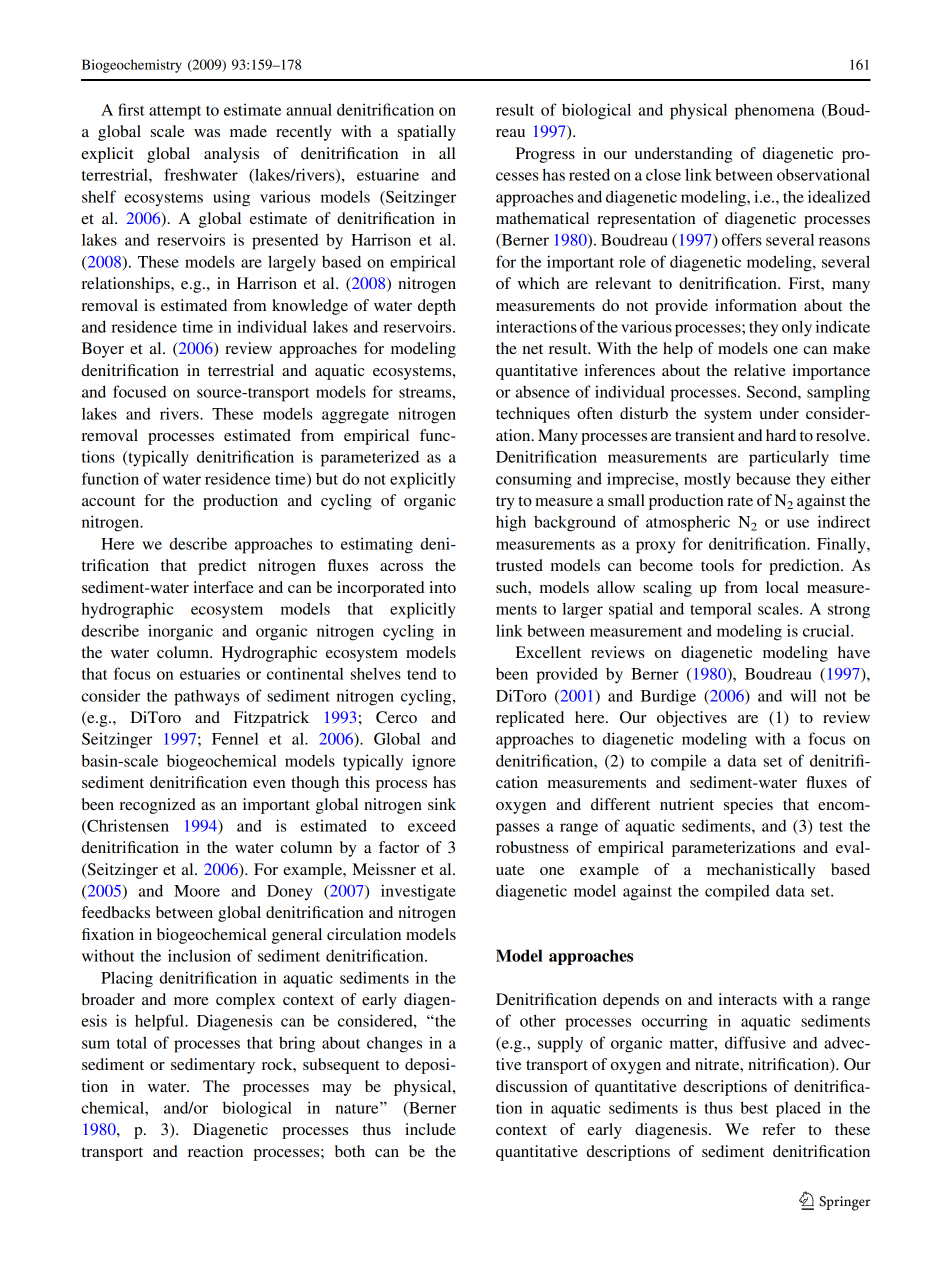 Image resolution: width=952 pixels, height=1284 pixels. What do you see at coordinates (430, 1129) in the document?
I see `include` at bounding box center [430, 1129].
